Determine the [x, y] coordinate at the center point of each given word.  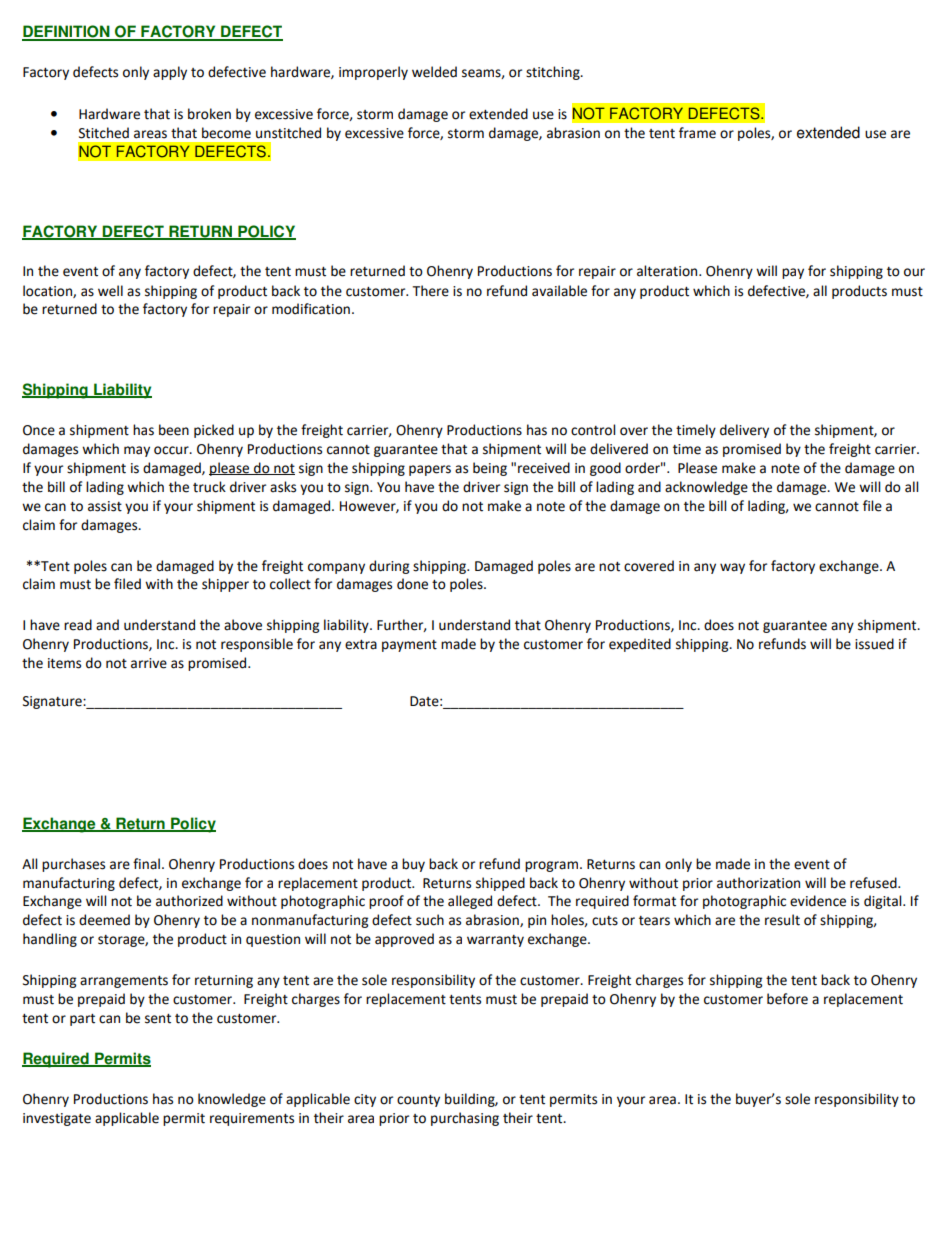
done [412, 584]
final [146, 864]
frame [697, 133]
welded [434, 72]
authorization [758, 883]
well [110, 291]
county [418, 1101]
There [431, 291]
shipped [500, 884]
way [732, 568]
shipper [225, 585]
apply [170, 73]
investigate [57, 1119]
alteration [668, 271]
